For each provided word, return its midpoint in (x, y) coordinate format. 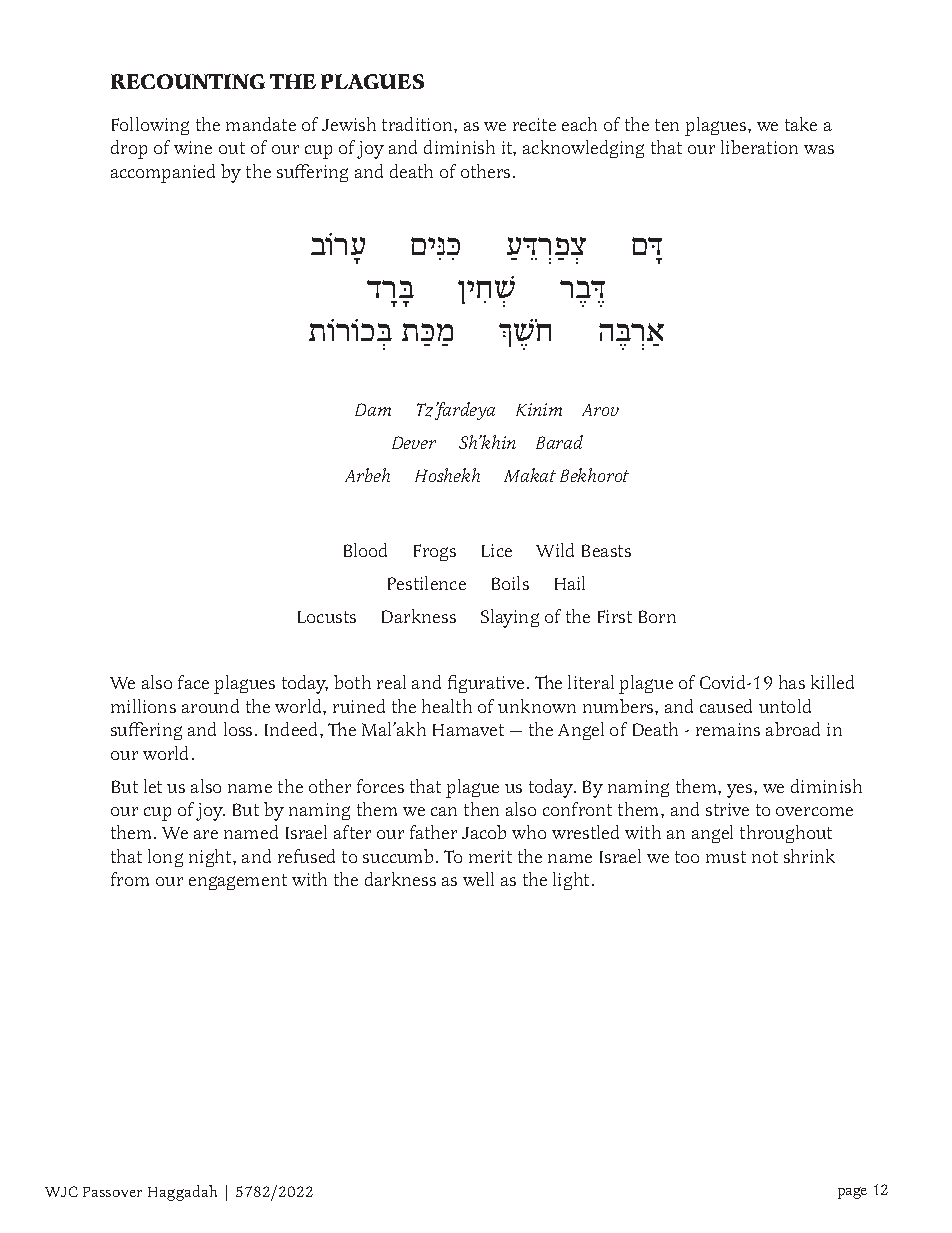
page (852, 1193)
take (801, 124)
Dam (373, 409)
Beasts (606, 550)
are (206, 834)
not (765, 857)
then (481, 809)
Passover (112, 1192)
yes (741, 791)
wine (193, 147)
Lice (497, 550)
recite (534, 124)
